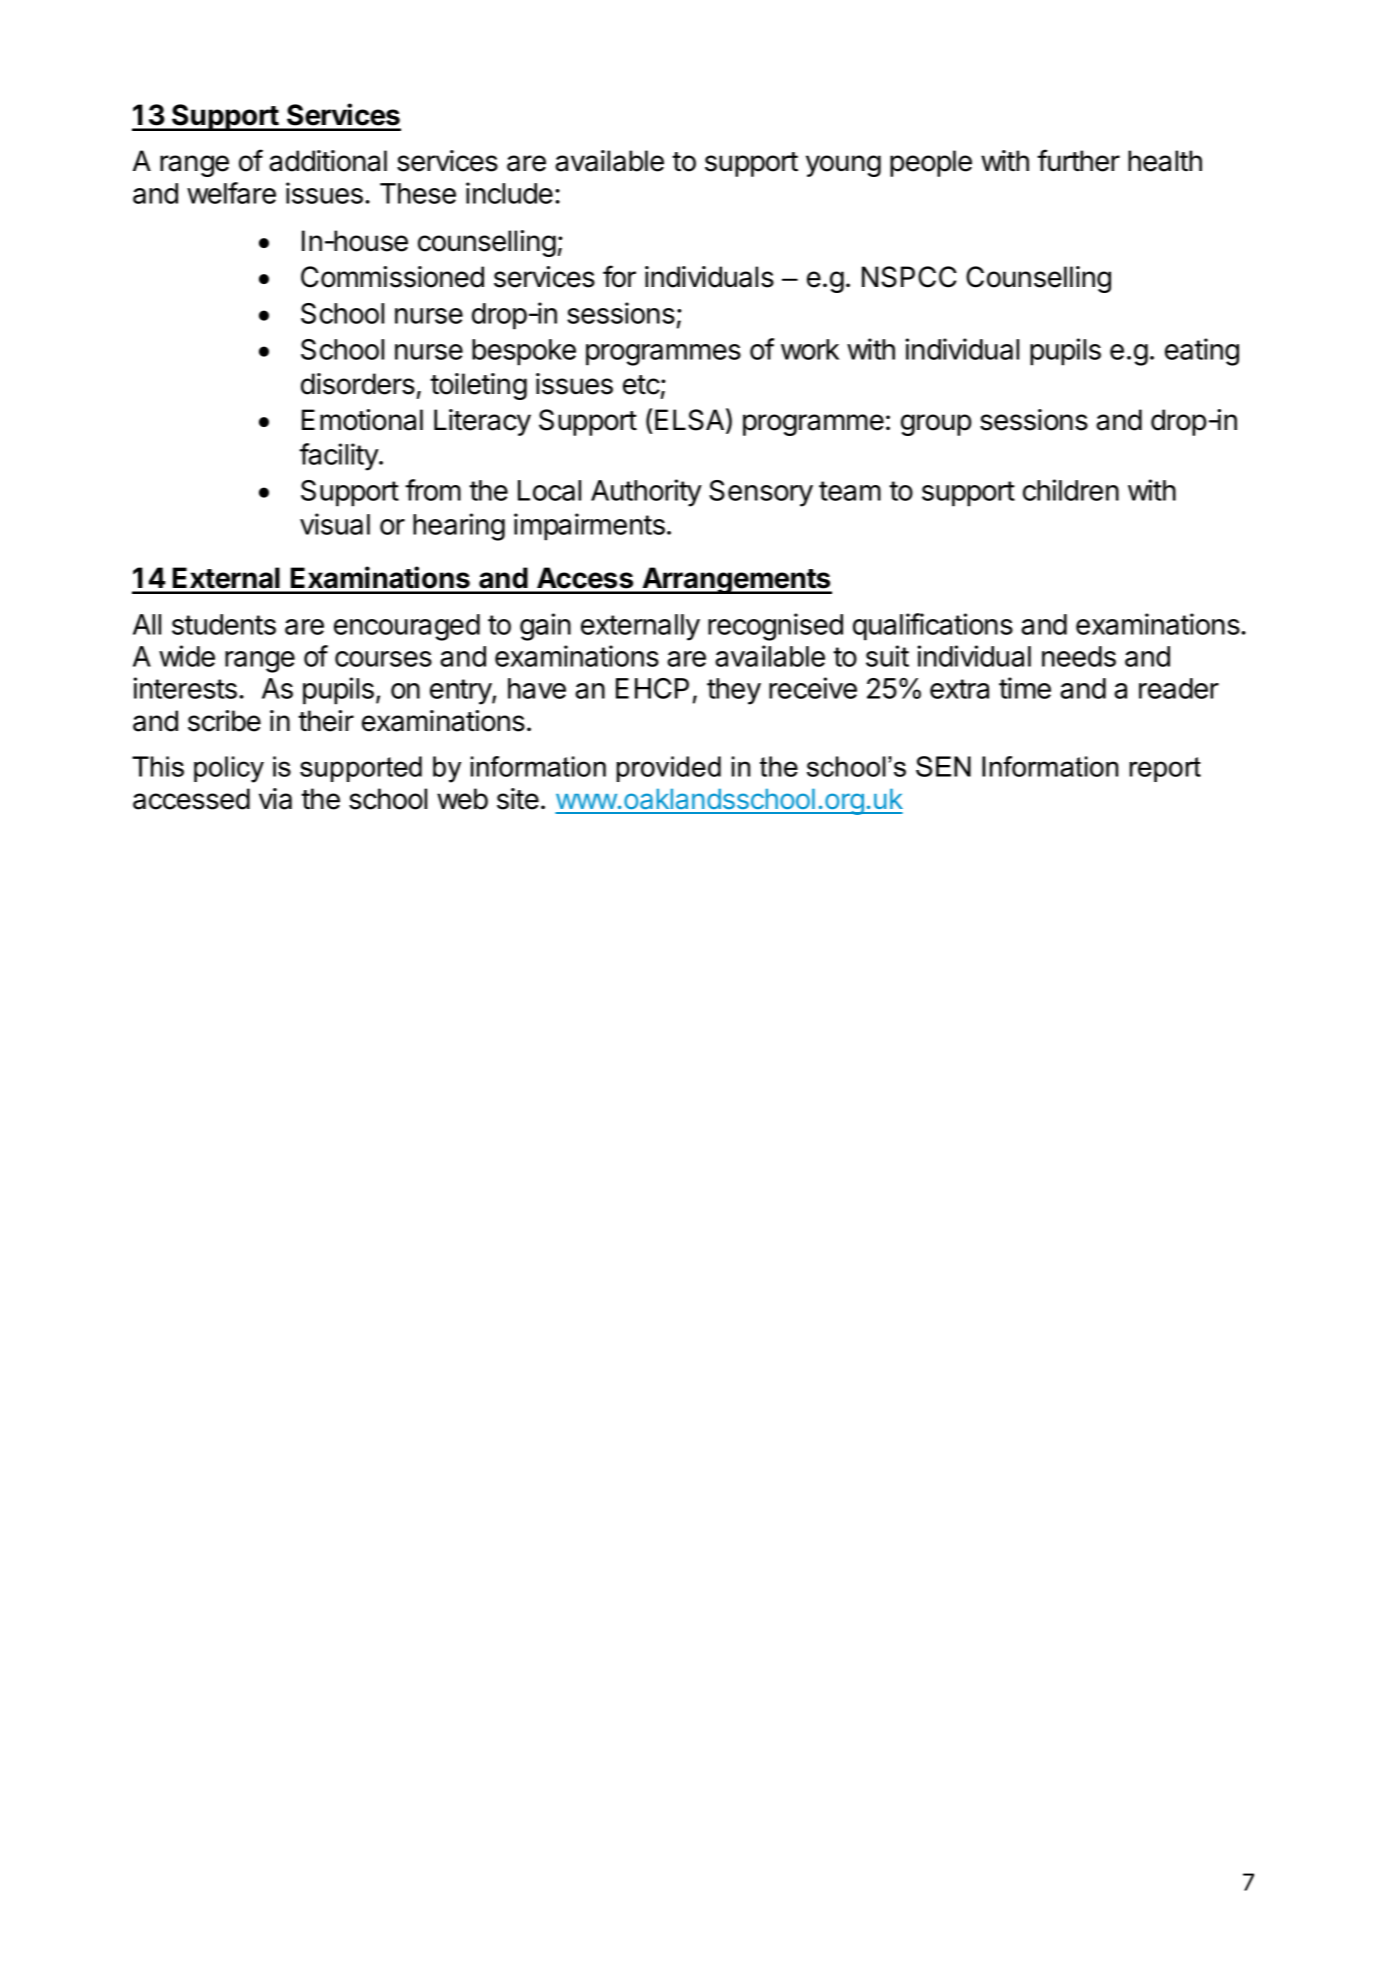  What do you see at coordinates (275, 799) in the screenshot?
I see `via` at bounding box center [275, 799].
